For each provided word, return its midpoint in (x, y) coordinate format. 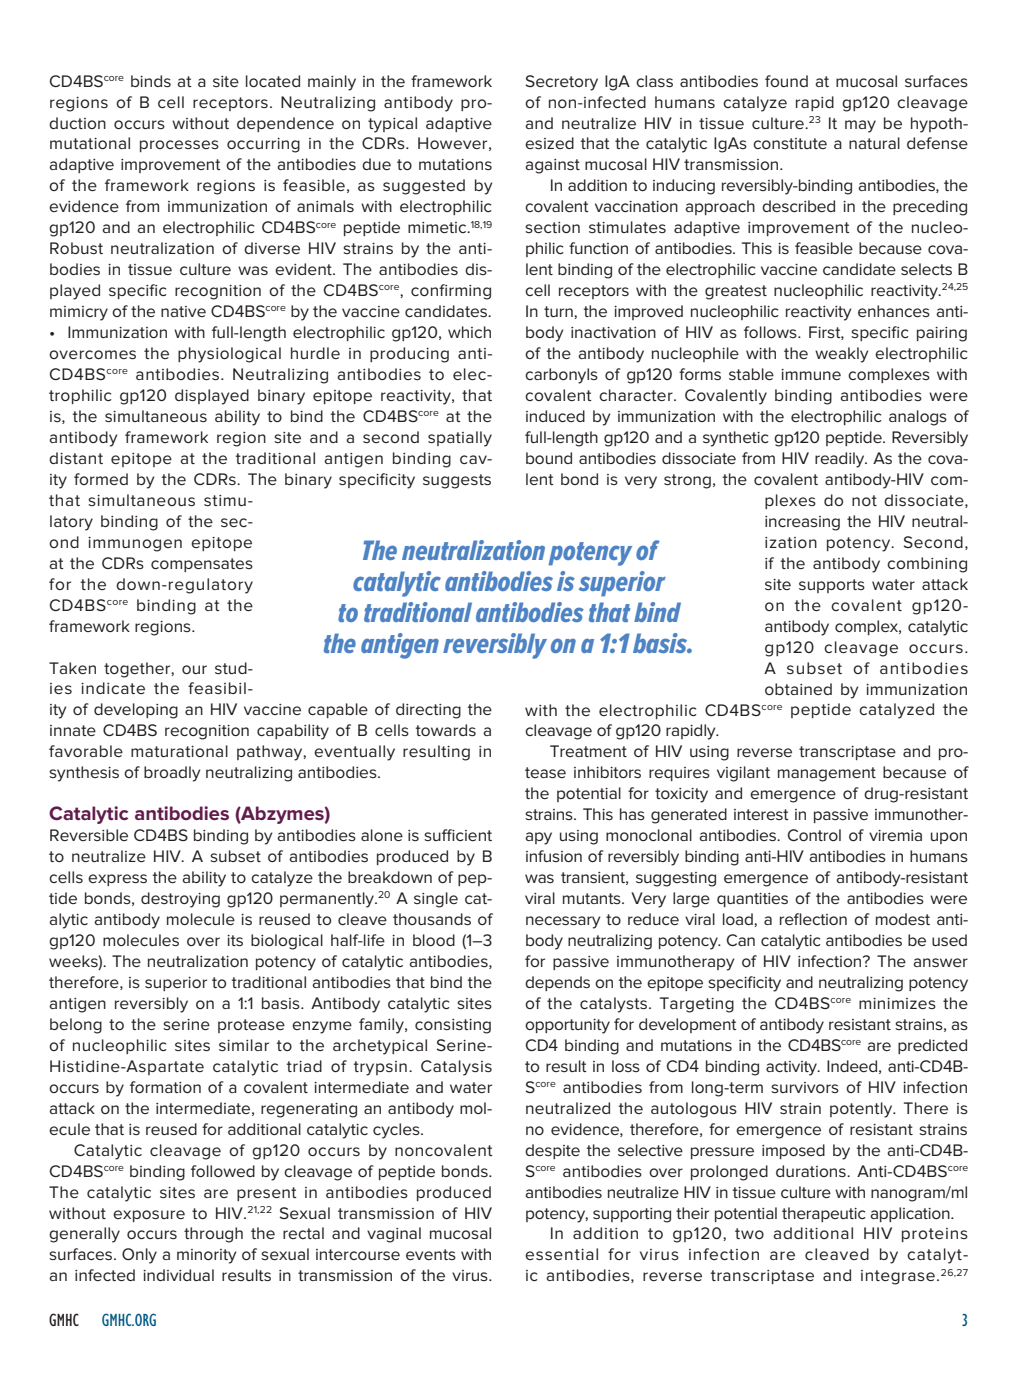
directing (428, 711)
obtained (798, 689)
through (213, 1235)
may (860, 126)
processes (179, 146)
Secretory (561, 83)
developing (136, 711)
